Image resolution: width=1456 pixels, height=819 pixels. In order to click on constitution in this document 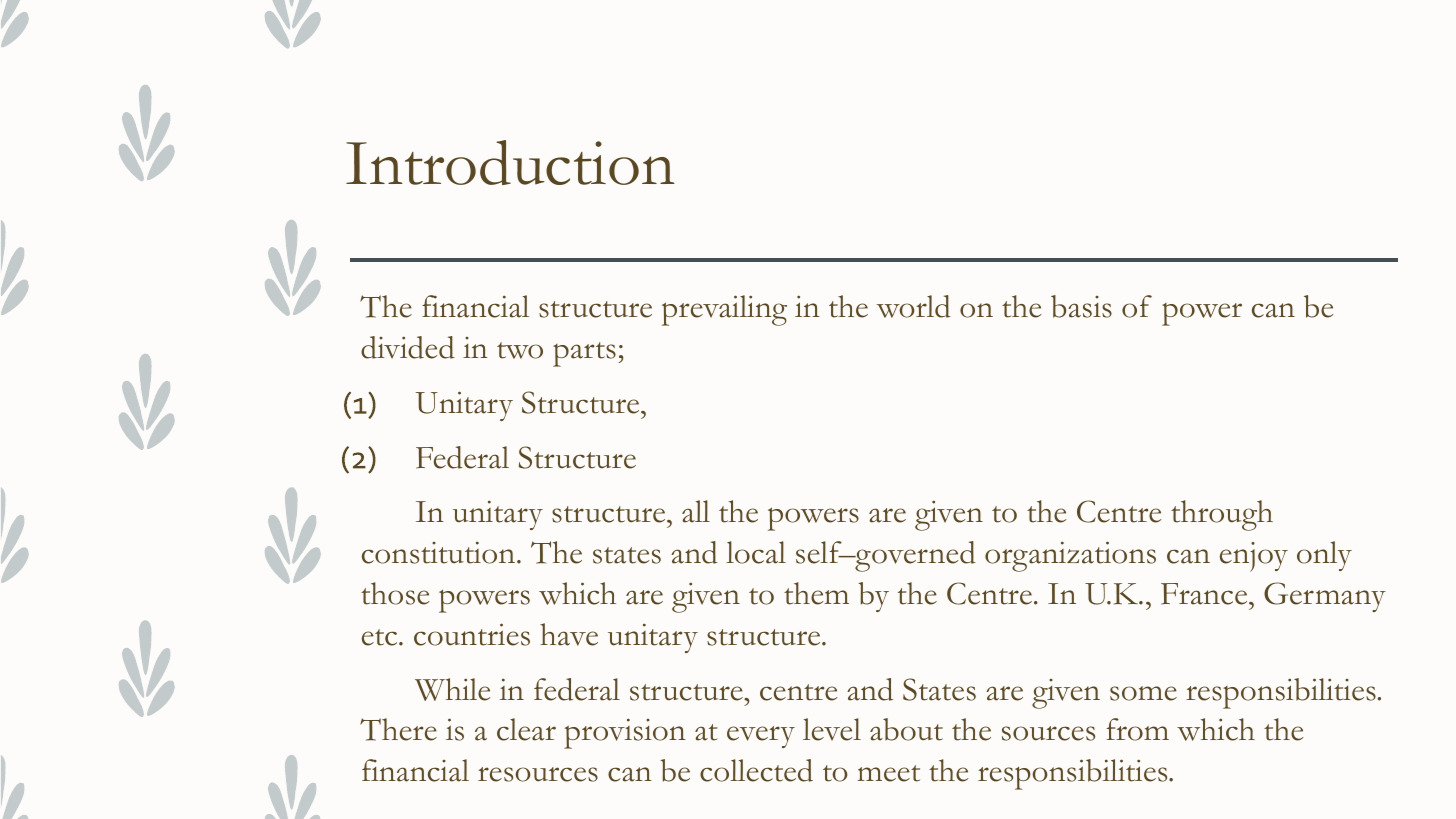, I will do `click(440, 552)`.
